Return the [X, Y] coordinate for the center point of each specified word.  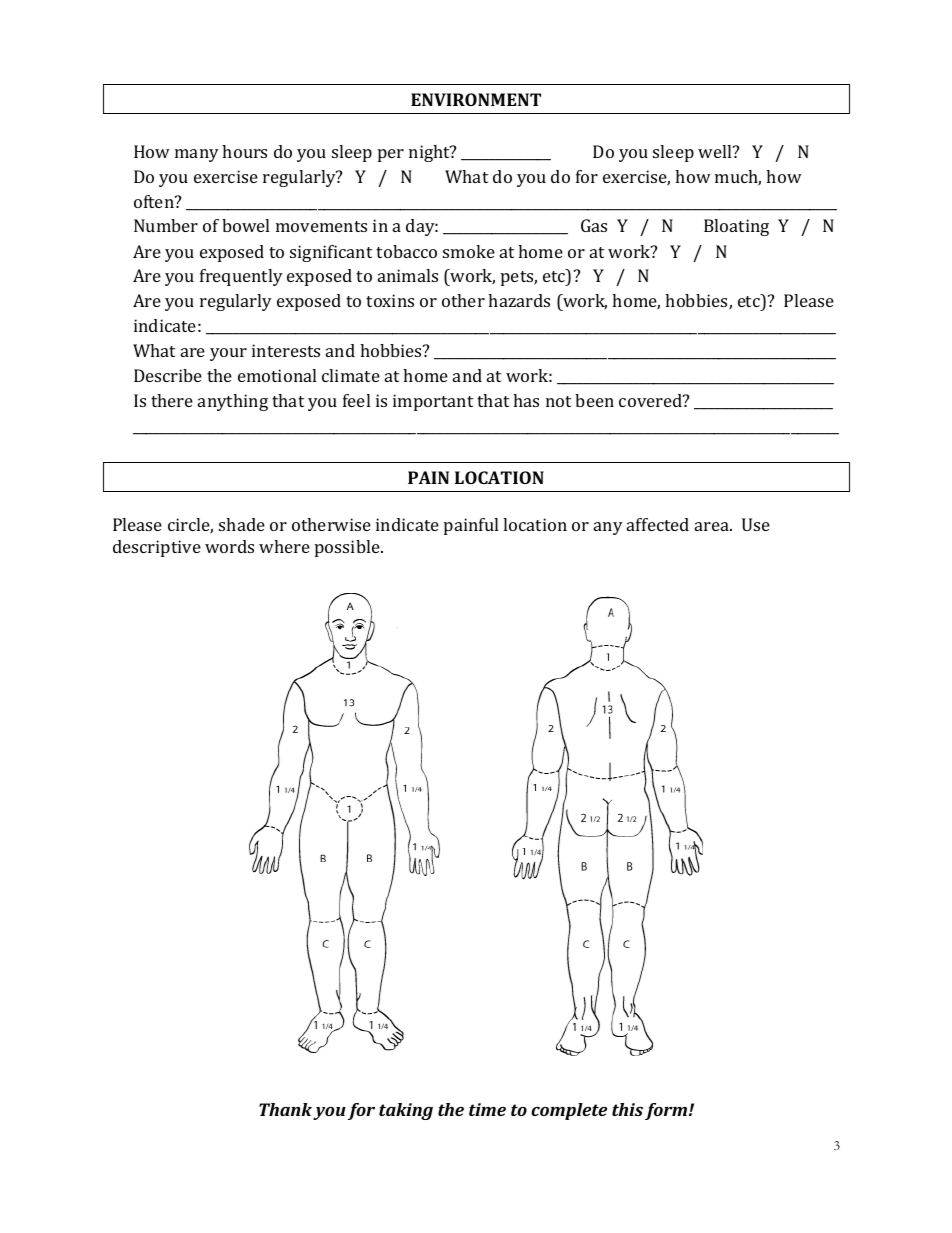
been [594, 400]
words [229, 546]
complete [569, 1111]
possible [348, 548]
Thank [285, 1109]
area [713, 526]
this [627, 1109]
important [433, 402]
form [667, 1111]
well [716, 151]
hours [244, 151]
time [487, 1109]
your [228, 354]
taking [406, 1111]
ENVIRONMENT [476, 99]
